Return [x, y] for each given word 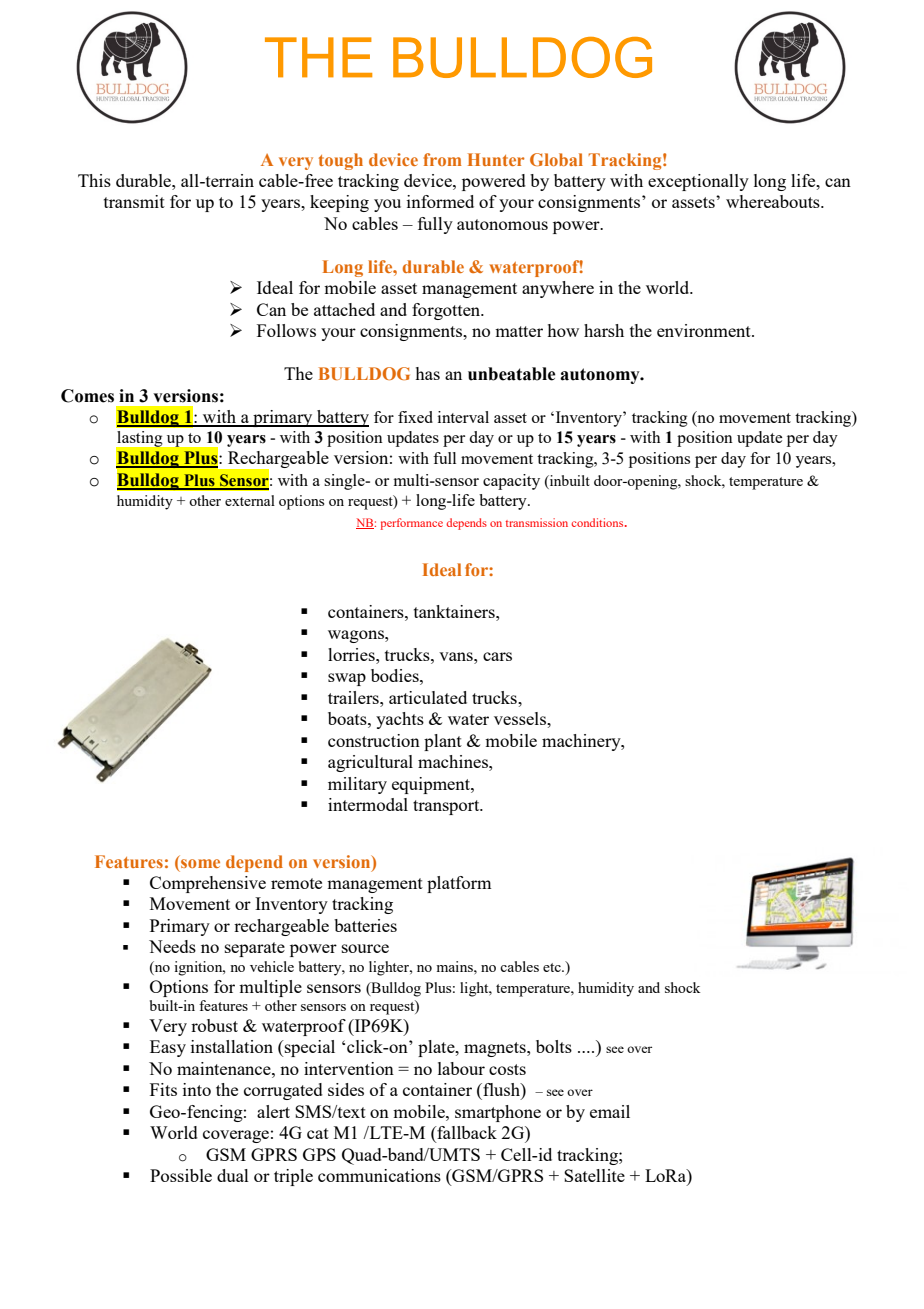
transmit [134, 201]
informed [440, 201]
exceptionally [698, 182]
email [610, 1111]
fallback [466, 1134]
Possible [181, 1175]
